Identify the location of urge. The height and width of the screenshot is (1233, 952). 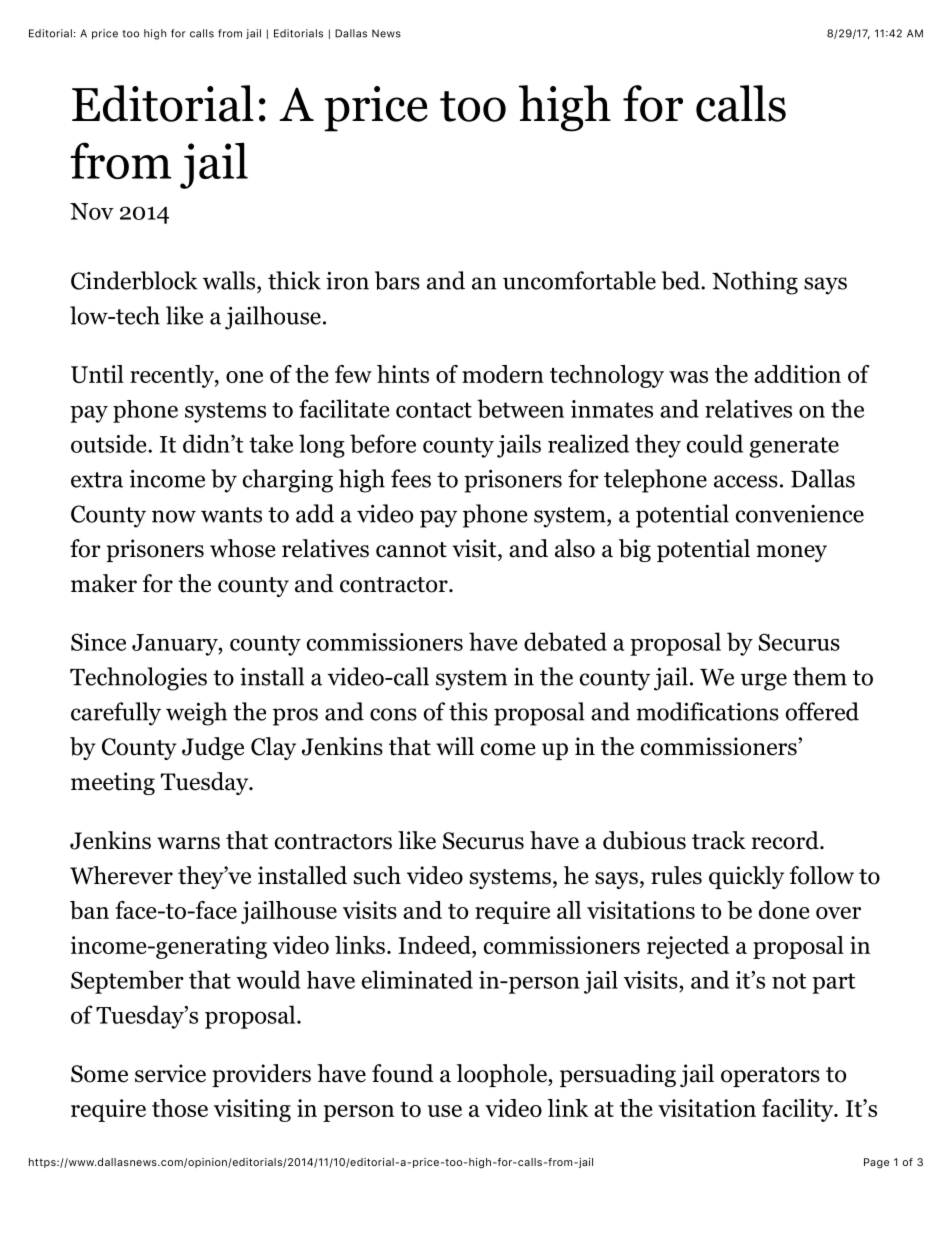
(764, 682).
